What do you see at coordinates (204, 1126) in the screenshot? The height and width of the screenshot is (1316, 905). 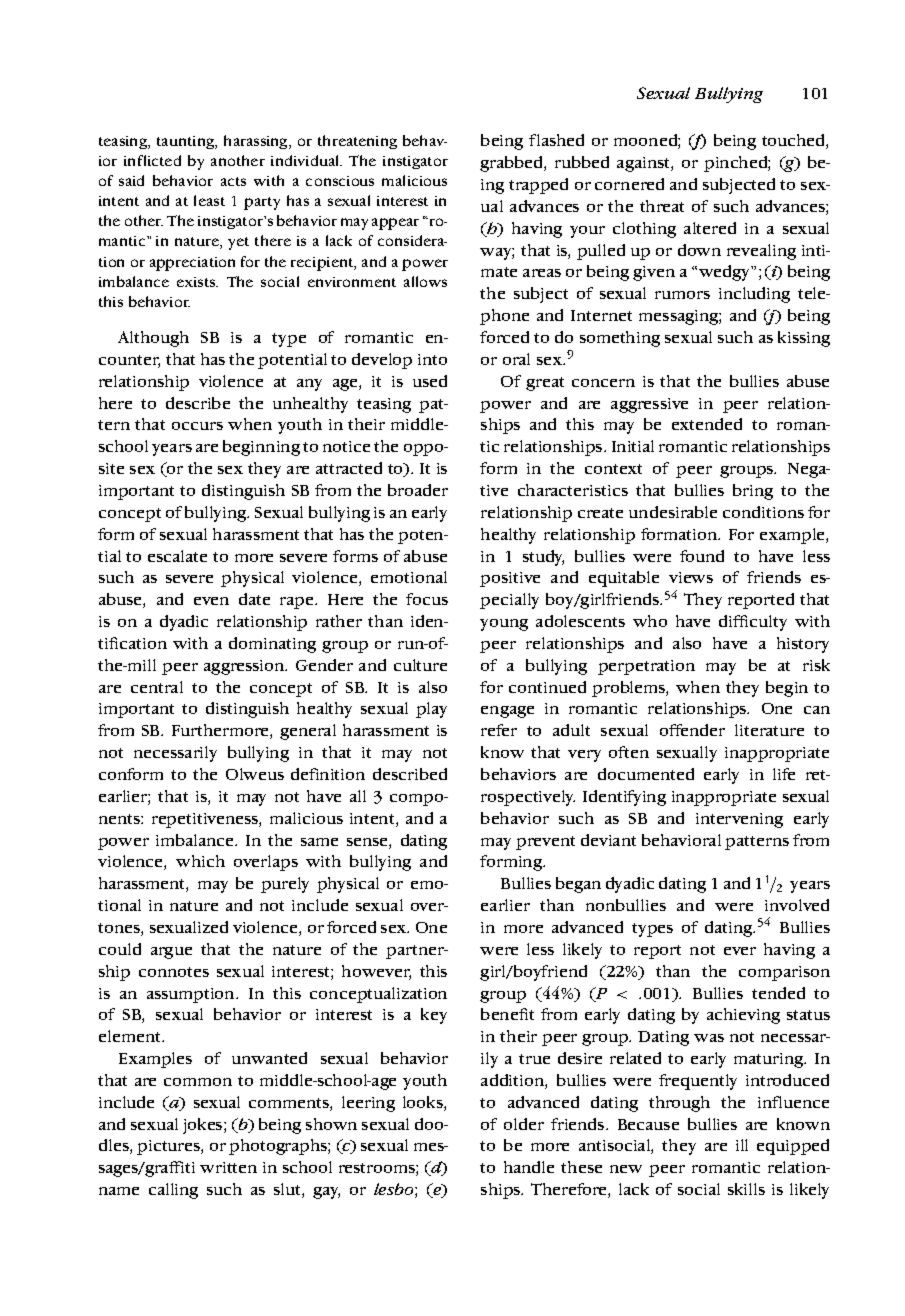 I see `jokes` at bounding box center [204, 1126].
